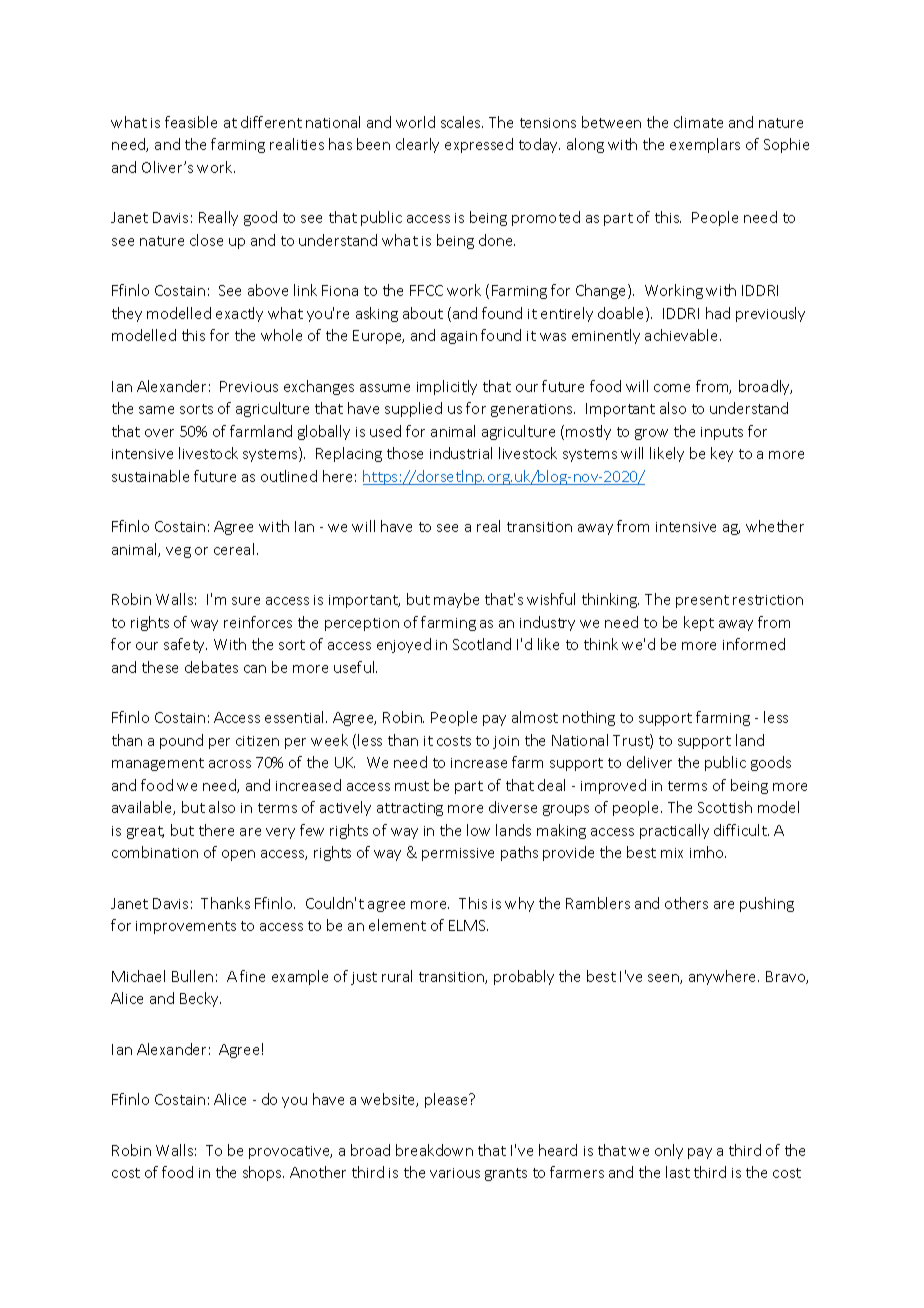  I want to click on feasible, so click(191, 122).
